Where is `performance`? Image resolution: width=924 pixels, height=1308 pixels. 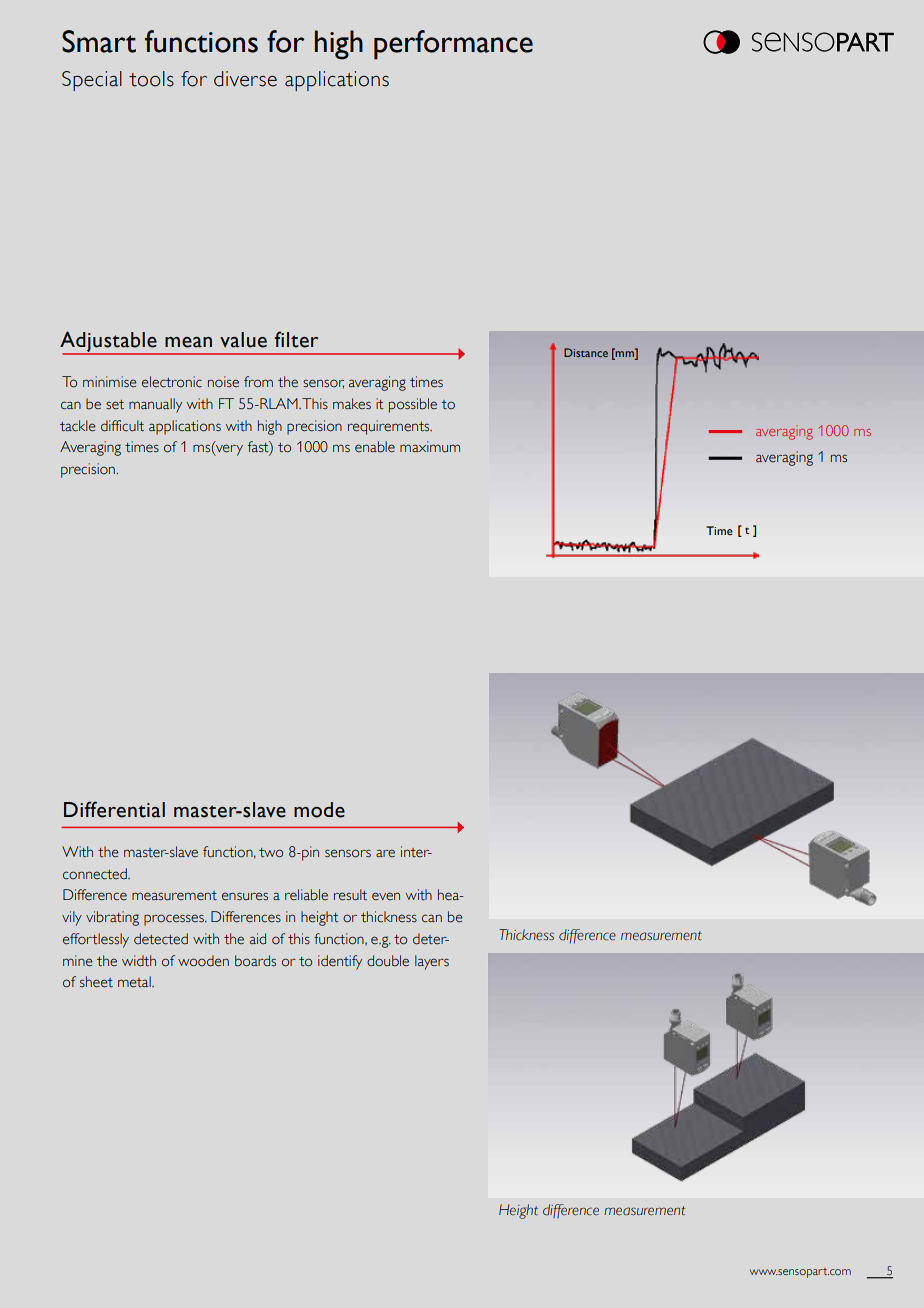
performance is located at coordinates (453, 45).
